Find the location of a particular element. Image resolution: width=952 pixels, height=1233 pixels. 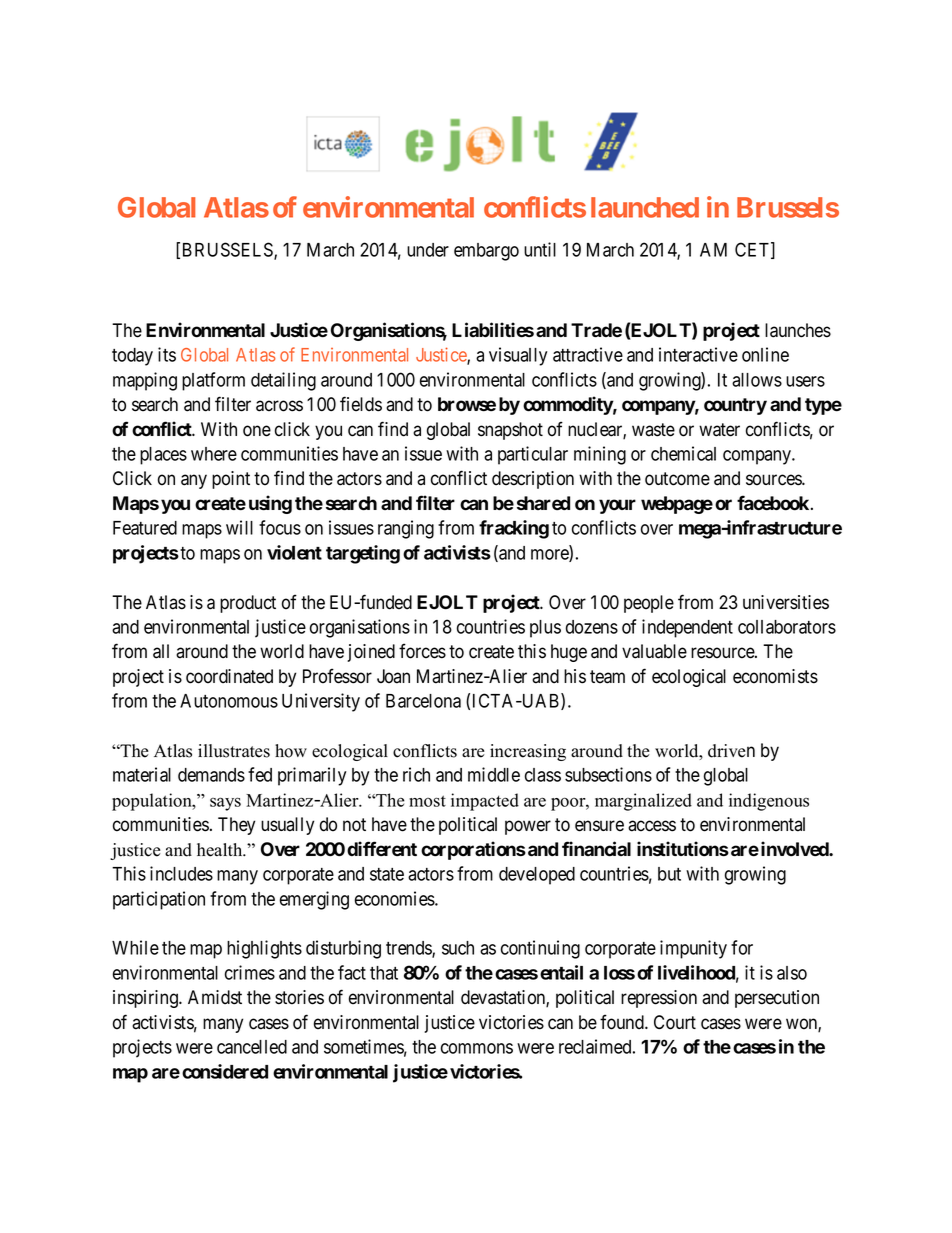

its is located at coordinates (167, 354).
